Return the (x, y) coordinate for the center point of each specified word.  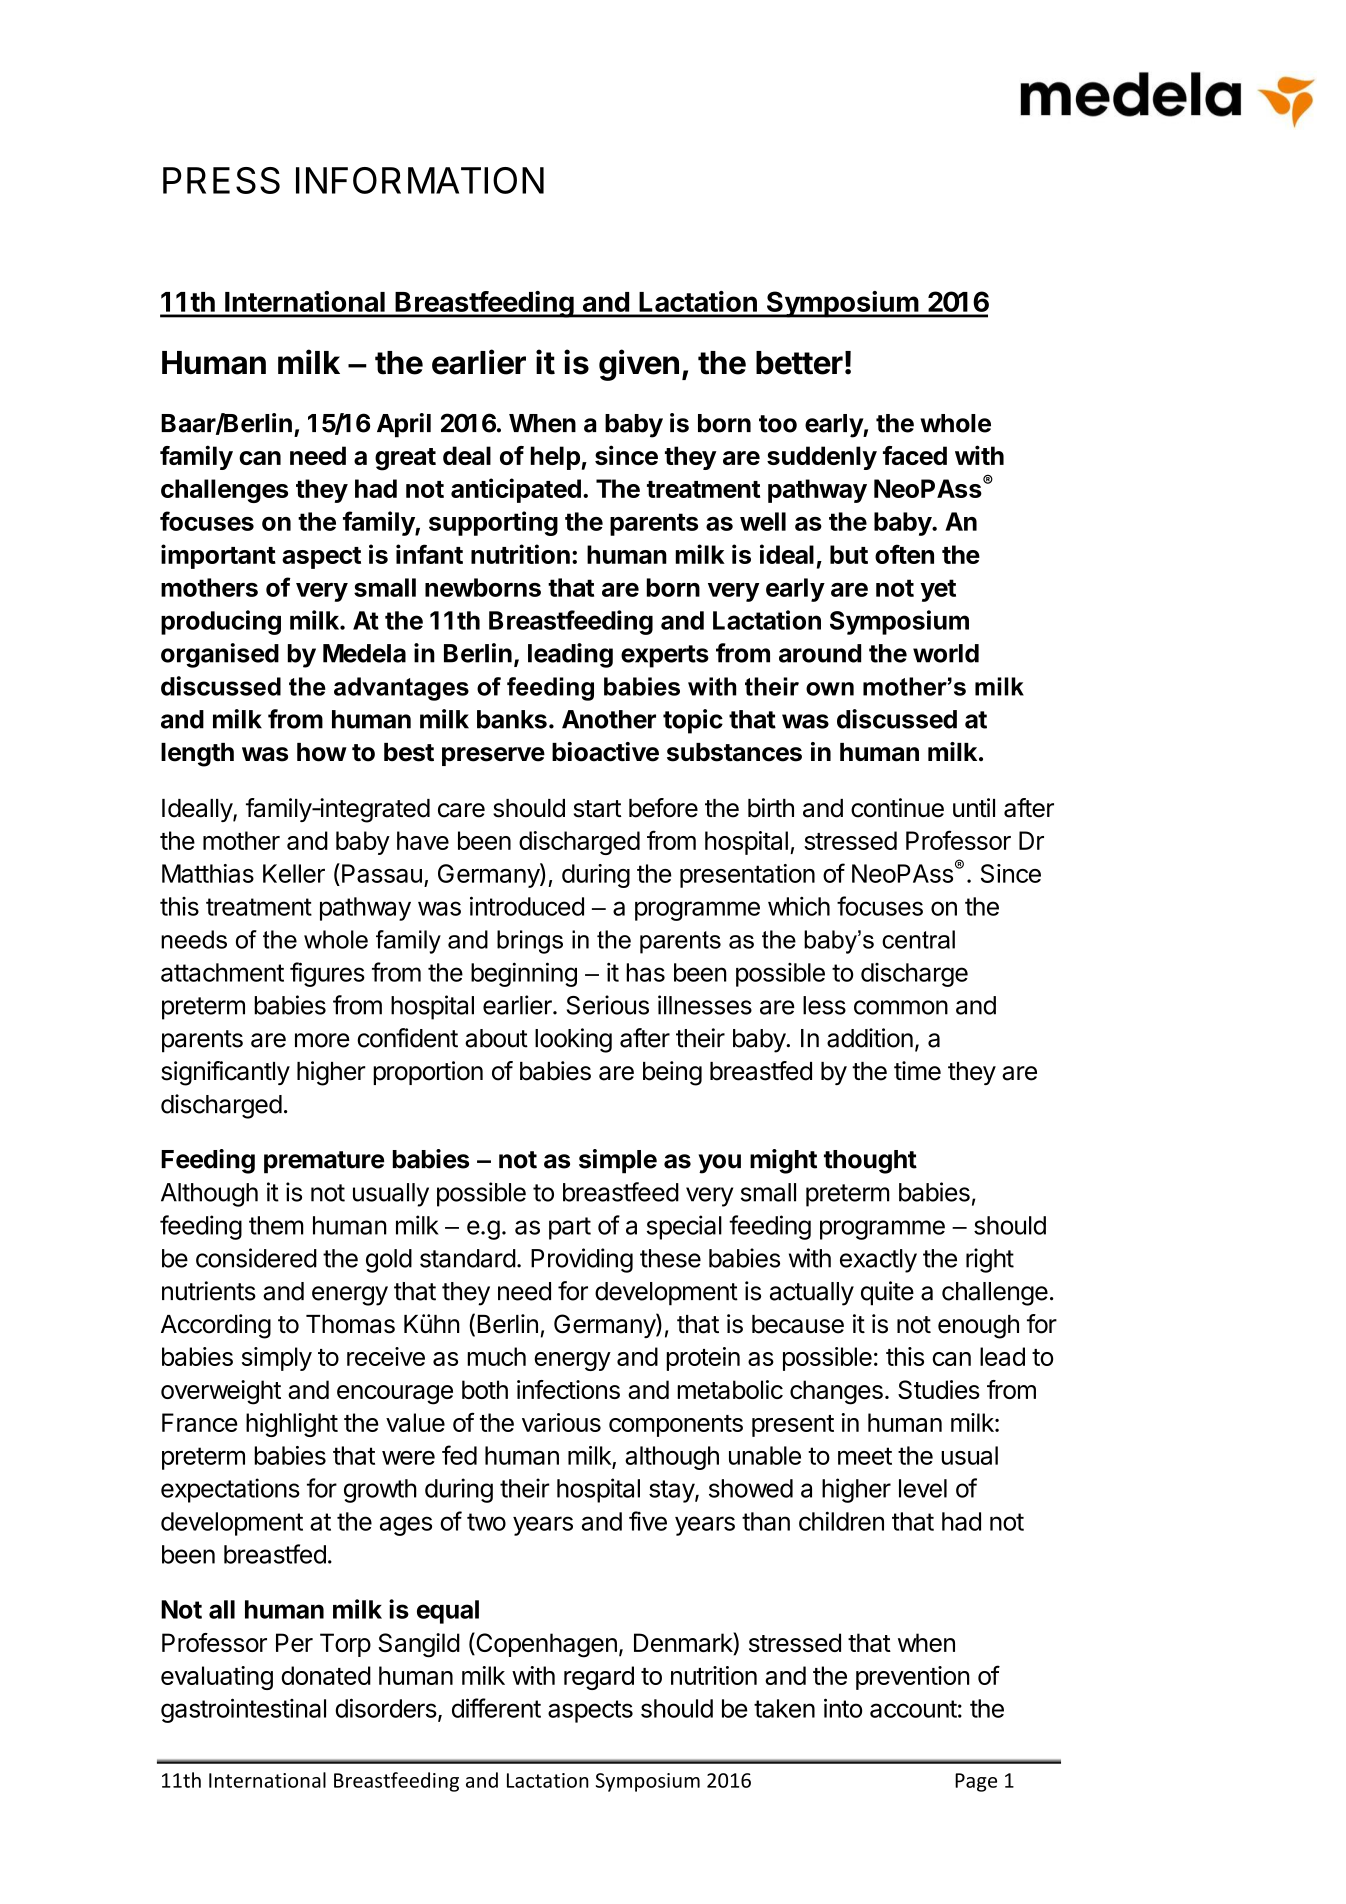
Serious (608, 1005)
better (799, 363)
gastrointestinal (243, 1710)
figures (327, 974)
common (901, 1007)
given (639, 365)
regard (599, 1678)
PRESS (221, 180)
